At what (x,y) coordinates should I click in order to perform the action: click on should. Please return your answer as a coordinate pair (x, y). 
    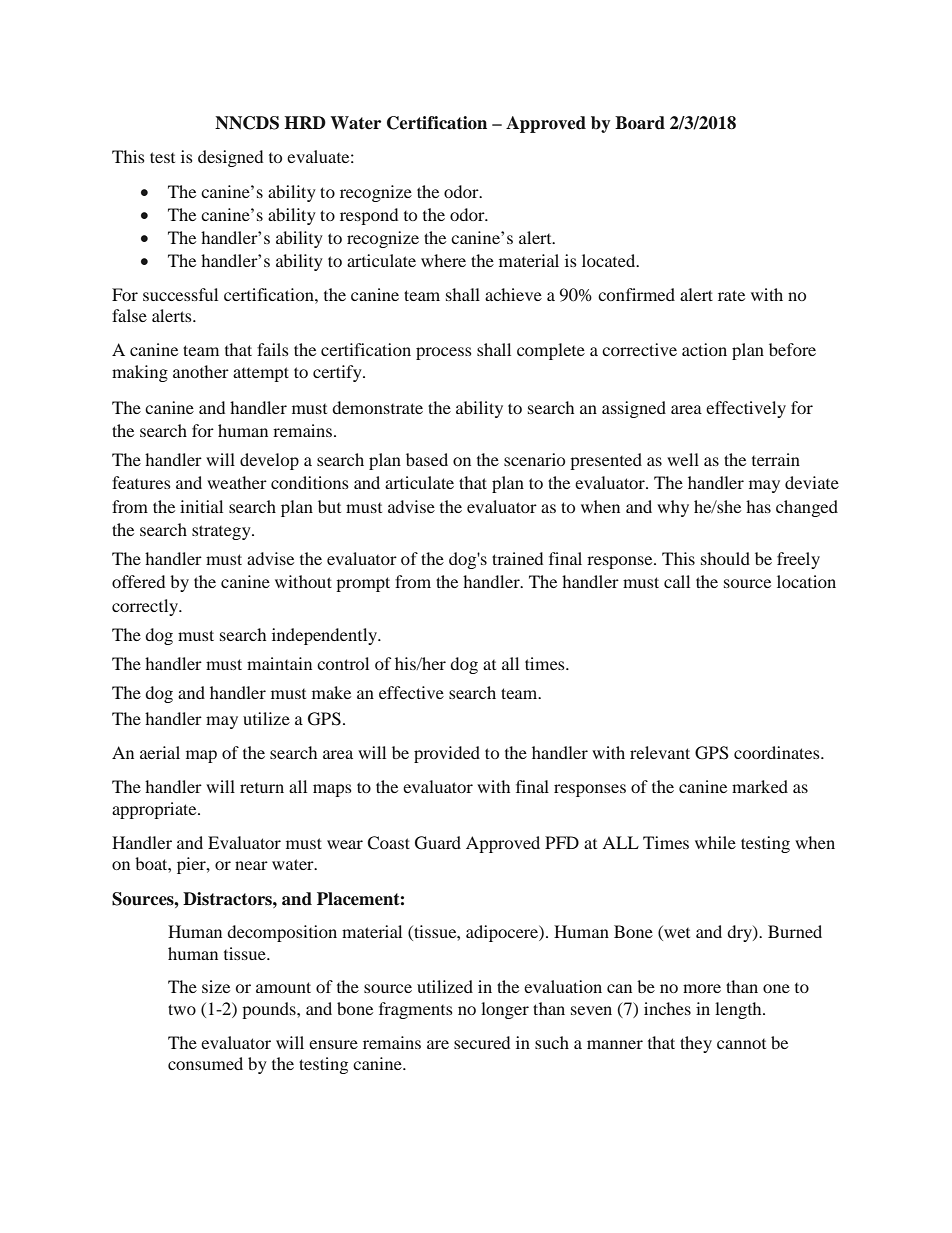
    Looking at the image, I should click on (725, 558).
